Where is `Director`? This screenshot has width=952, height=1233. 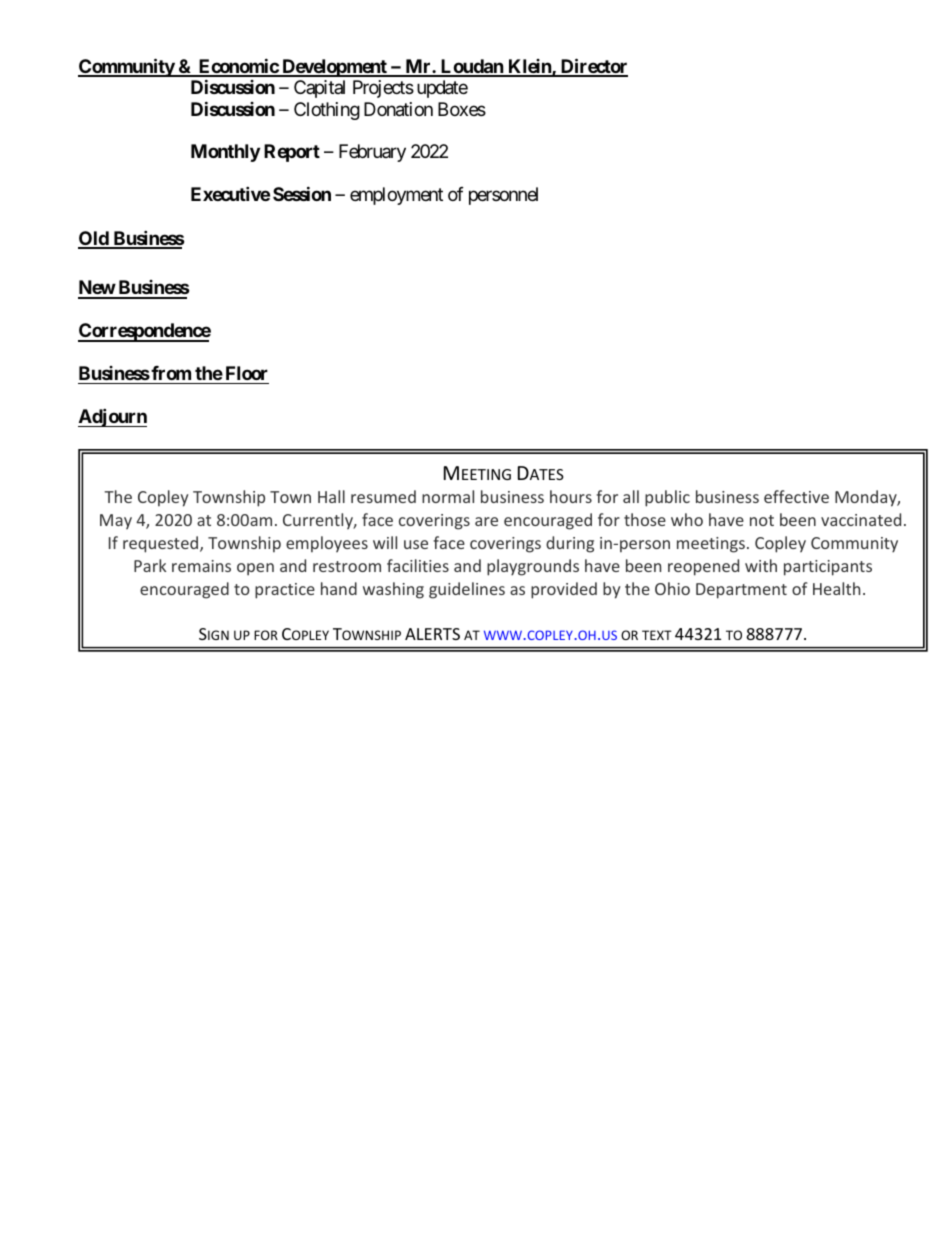 Director is located at coordinates (593, 67).
